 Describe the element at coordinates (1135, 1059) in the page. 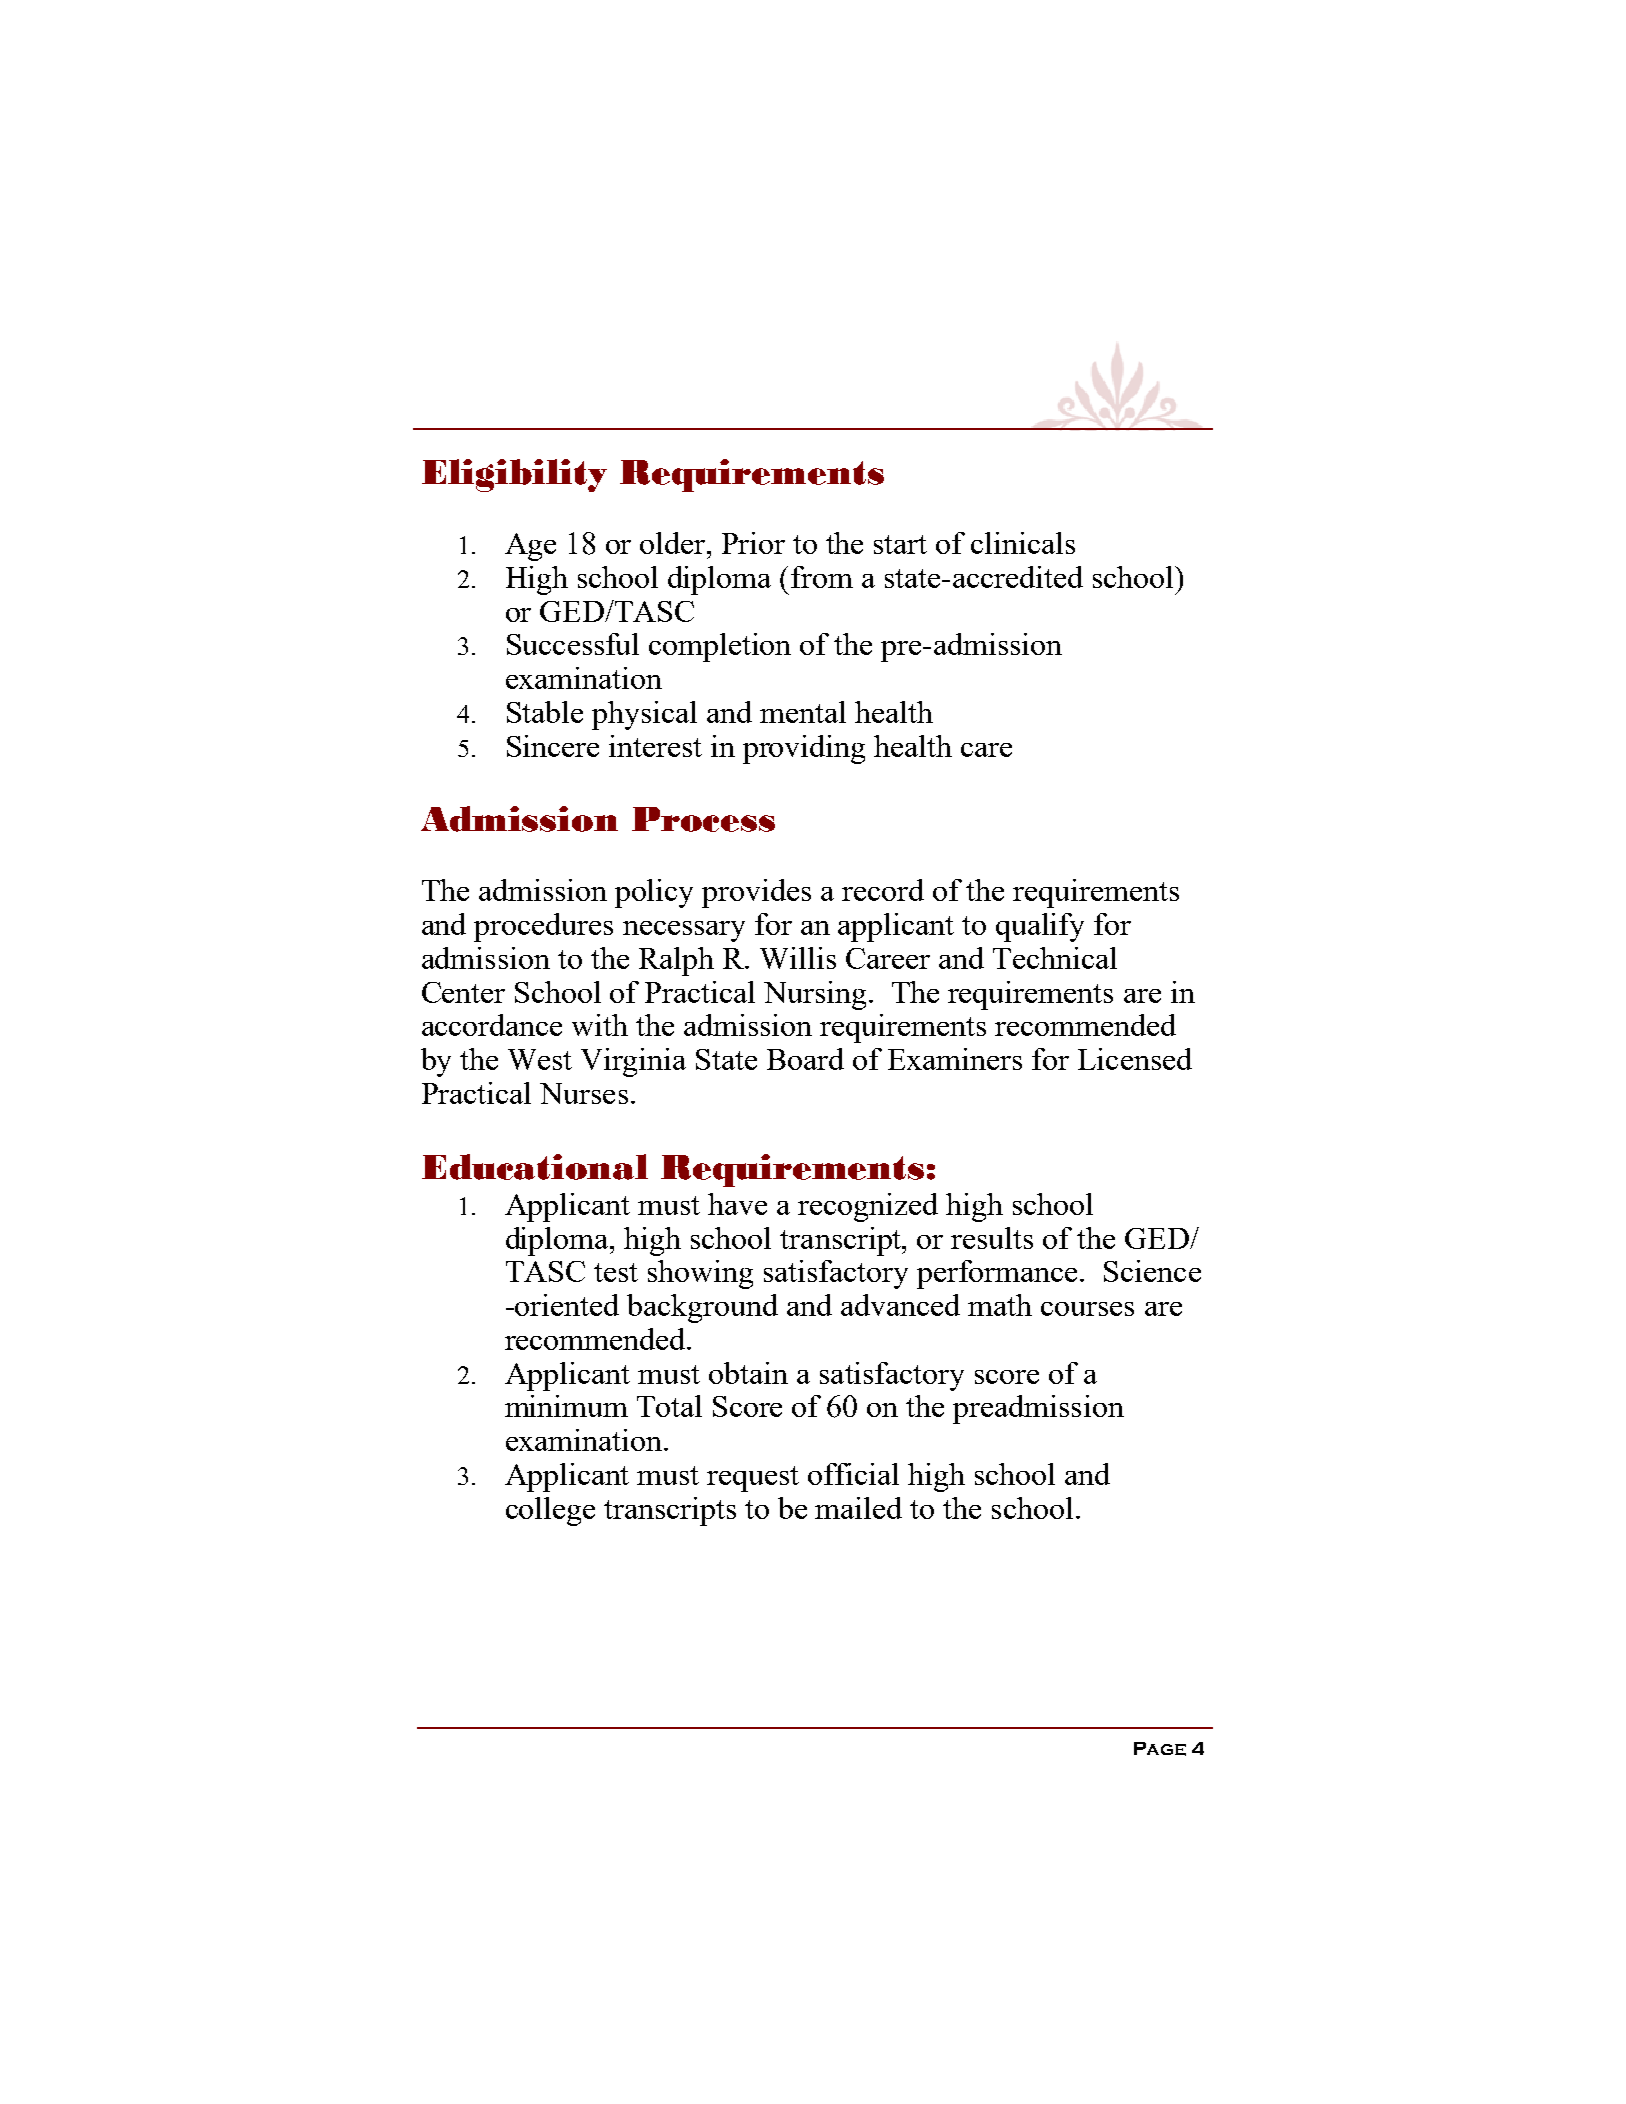

I see `Licensed` at that location.
